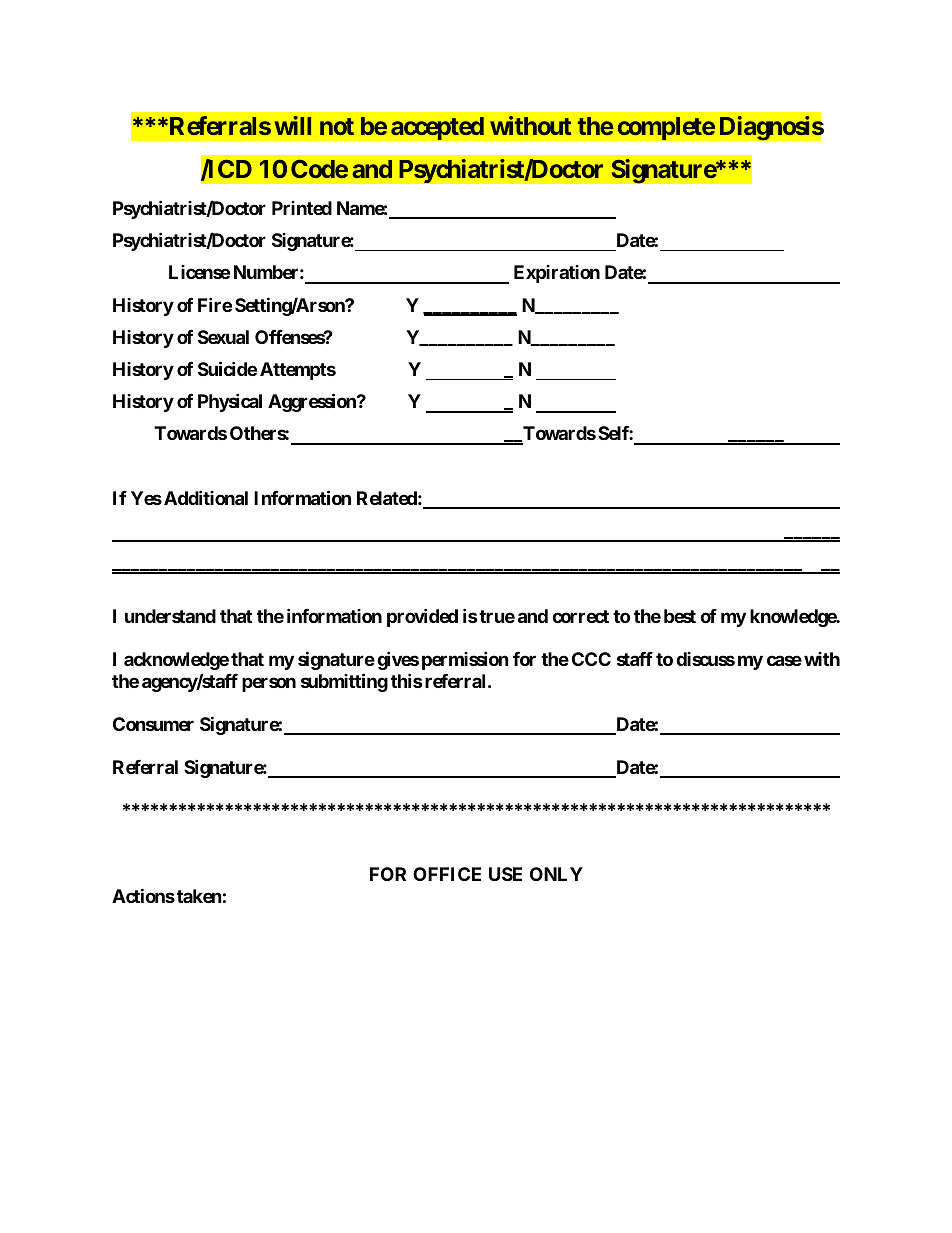  I want to click on accepted, so click(437, 128).
